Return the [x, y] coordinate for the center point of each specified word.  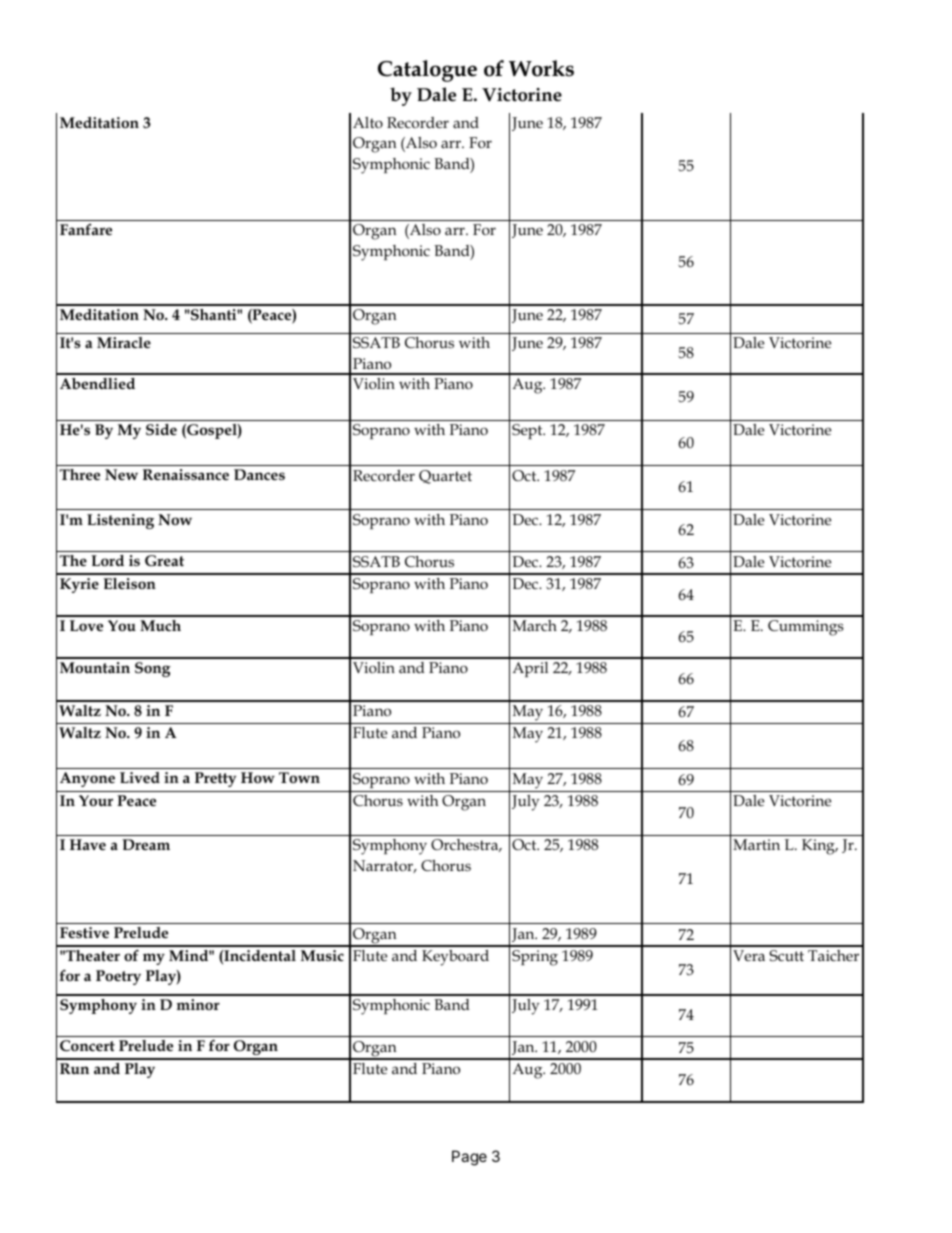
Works [541, 68]
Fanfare [86, 229]
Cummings [806, 628]
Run [74, 1068]
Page [469, 1158]
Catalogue [427, 71]
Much [160, 625]
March [535, 625]
